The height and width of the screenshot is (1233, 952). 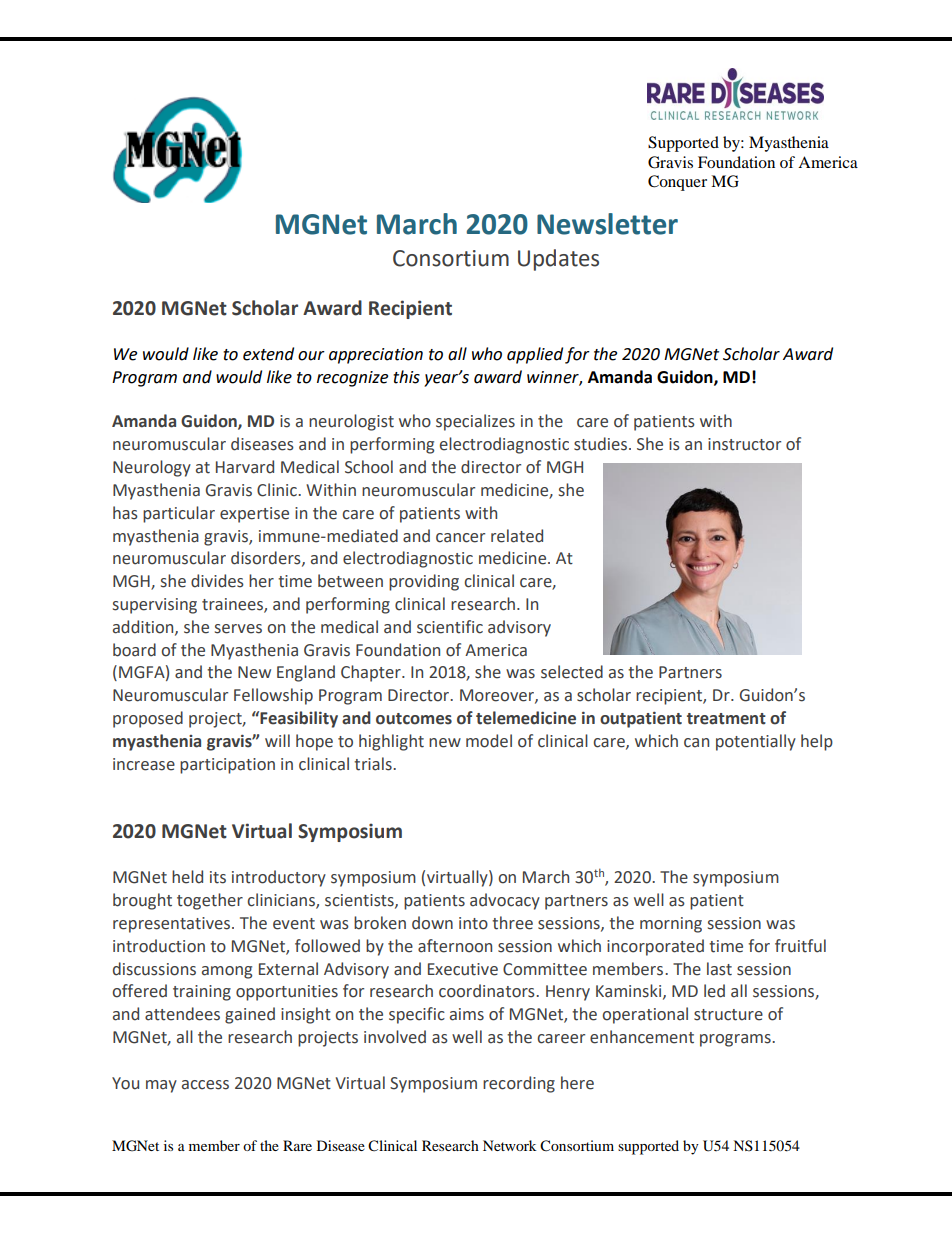 What do you see at coordinates (671, 925) in the screenshot?
I see `morning` at bounding box center [671, 925].
